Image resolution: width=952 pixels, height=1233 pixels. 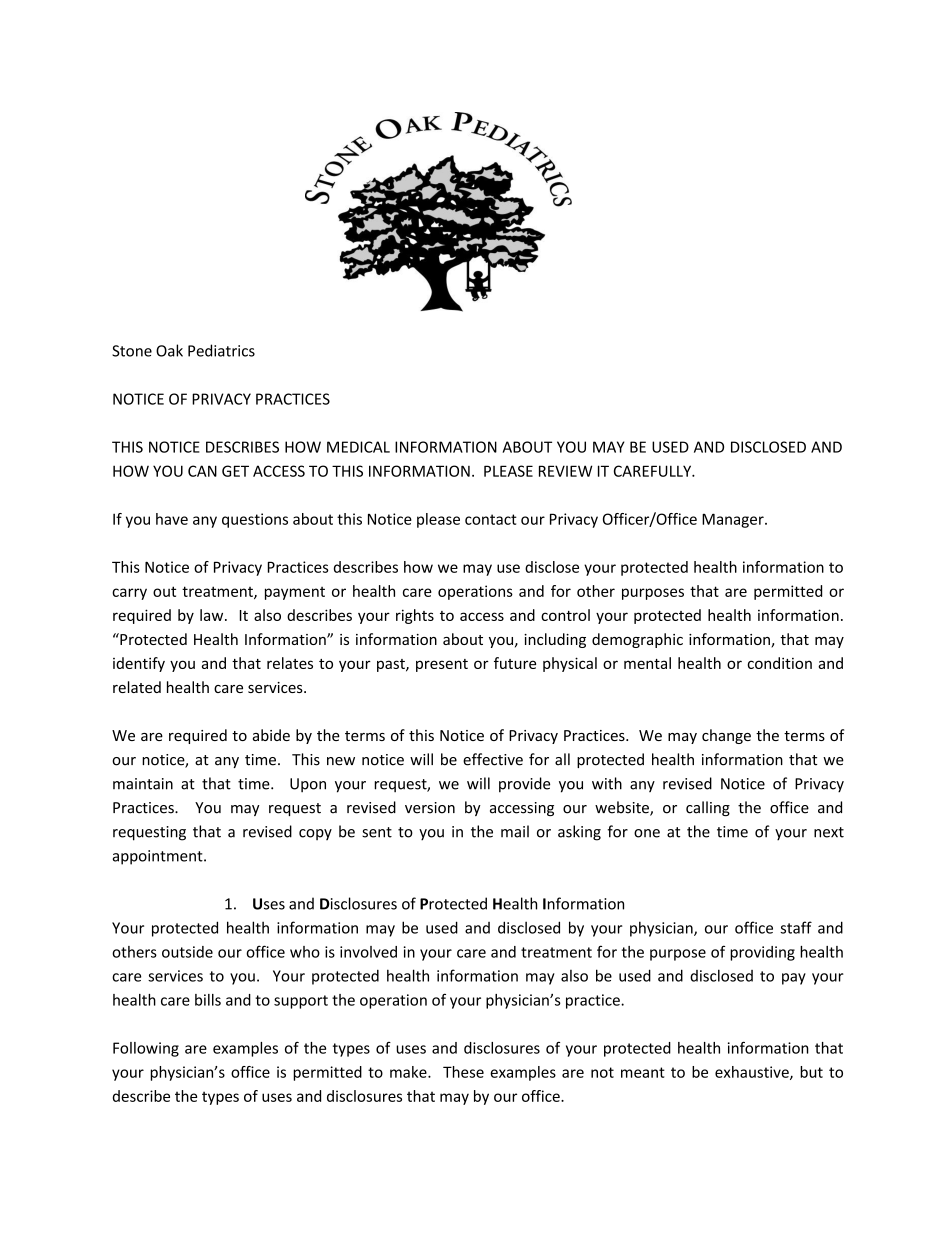 What do you see at coordinates (566, 471) in the page?
I see `REVIEW` at bounding box center [566, 471].
